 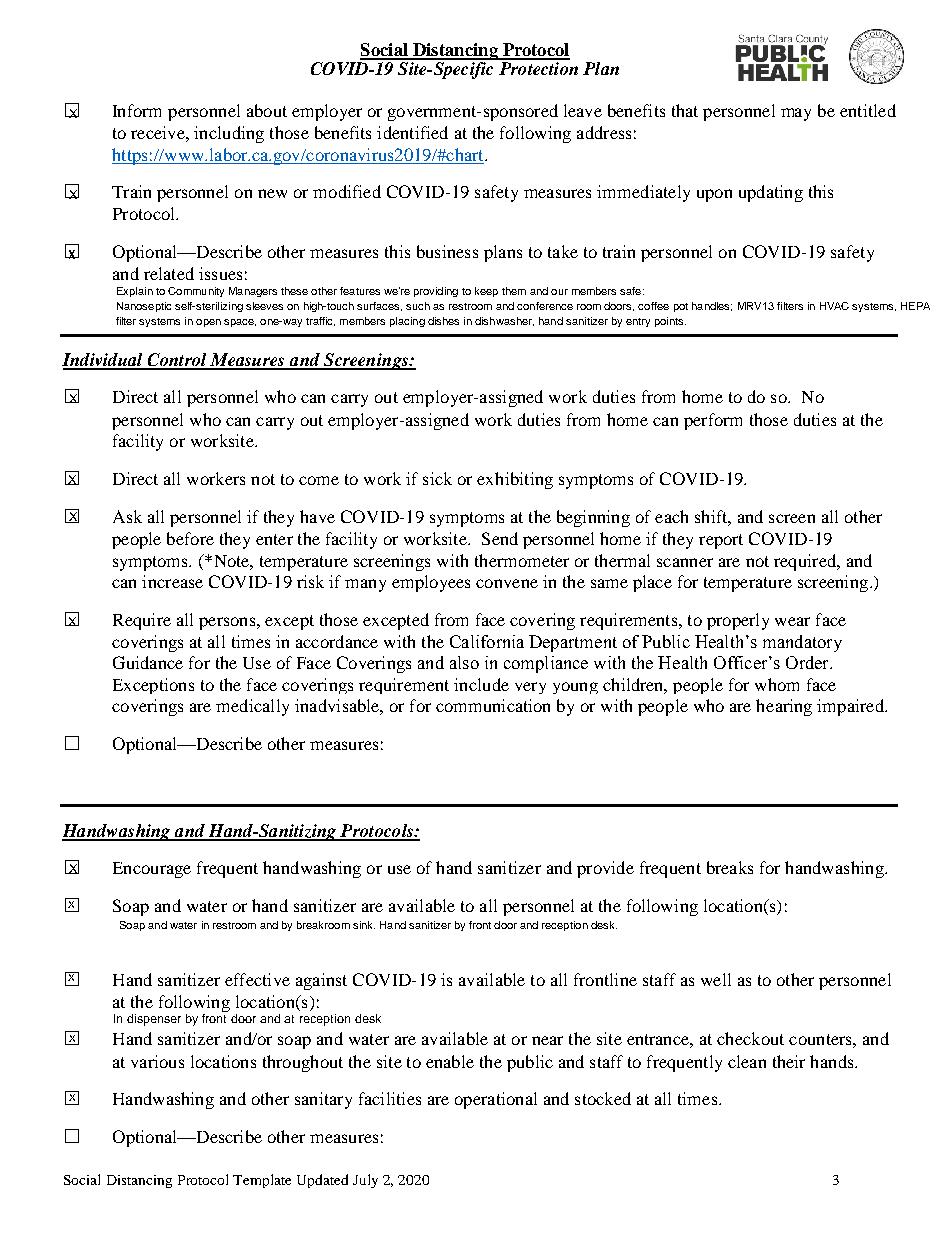 I want to click on Encourage, so click(x=152, y=870).
